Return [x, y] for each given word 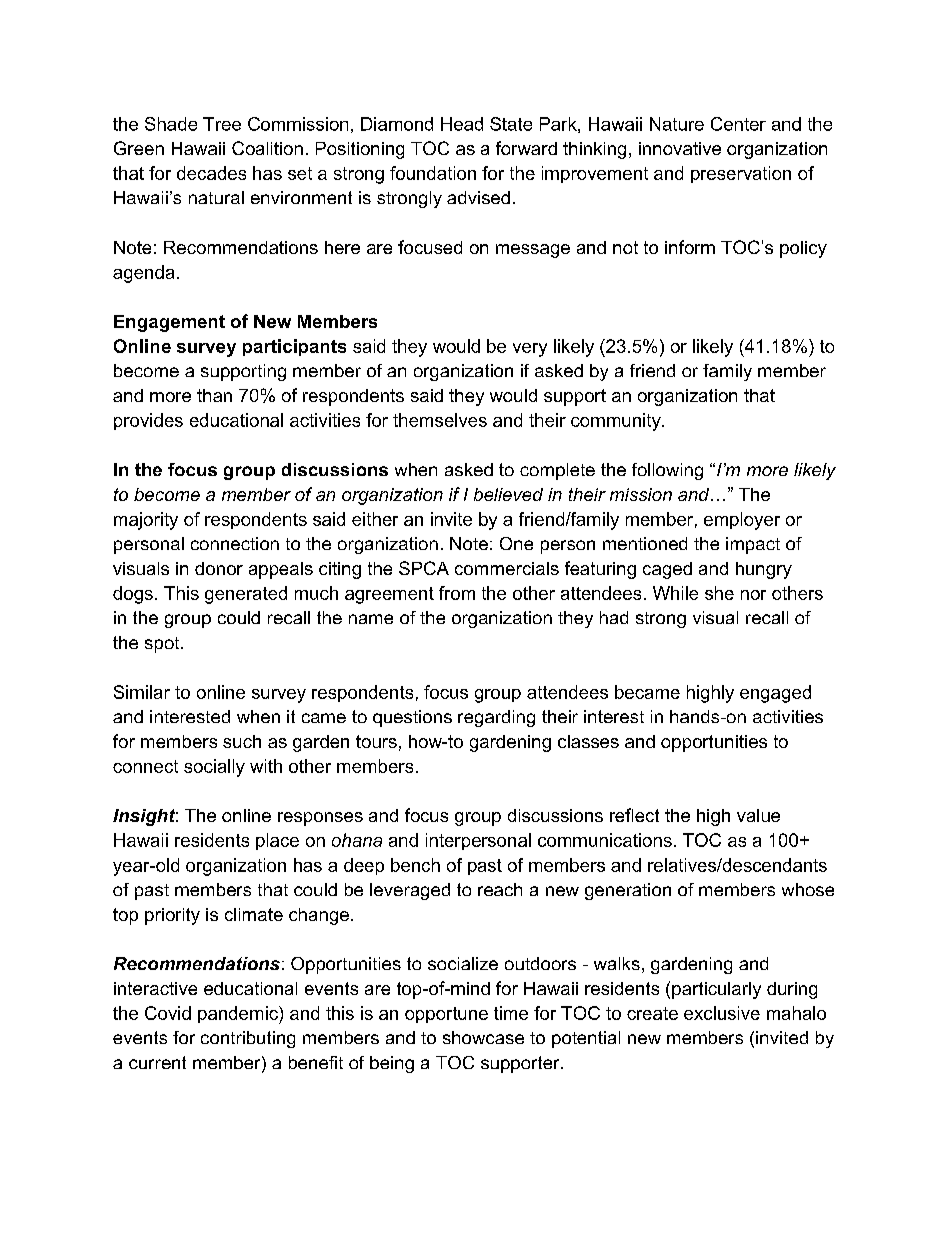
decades [211, 173]
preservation [741, 174]
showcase [483, 1037]
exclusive [722, 1013]
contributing [248, 1039]
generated [246, 595]
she [719, 593]
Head [462, 124]
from [457, 593]
